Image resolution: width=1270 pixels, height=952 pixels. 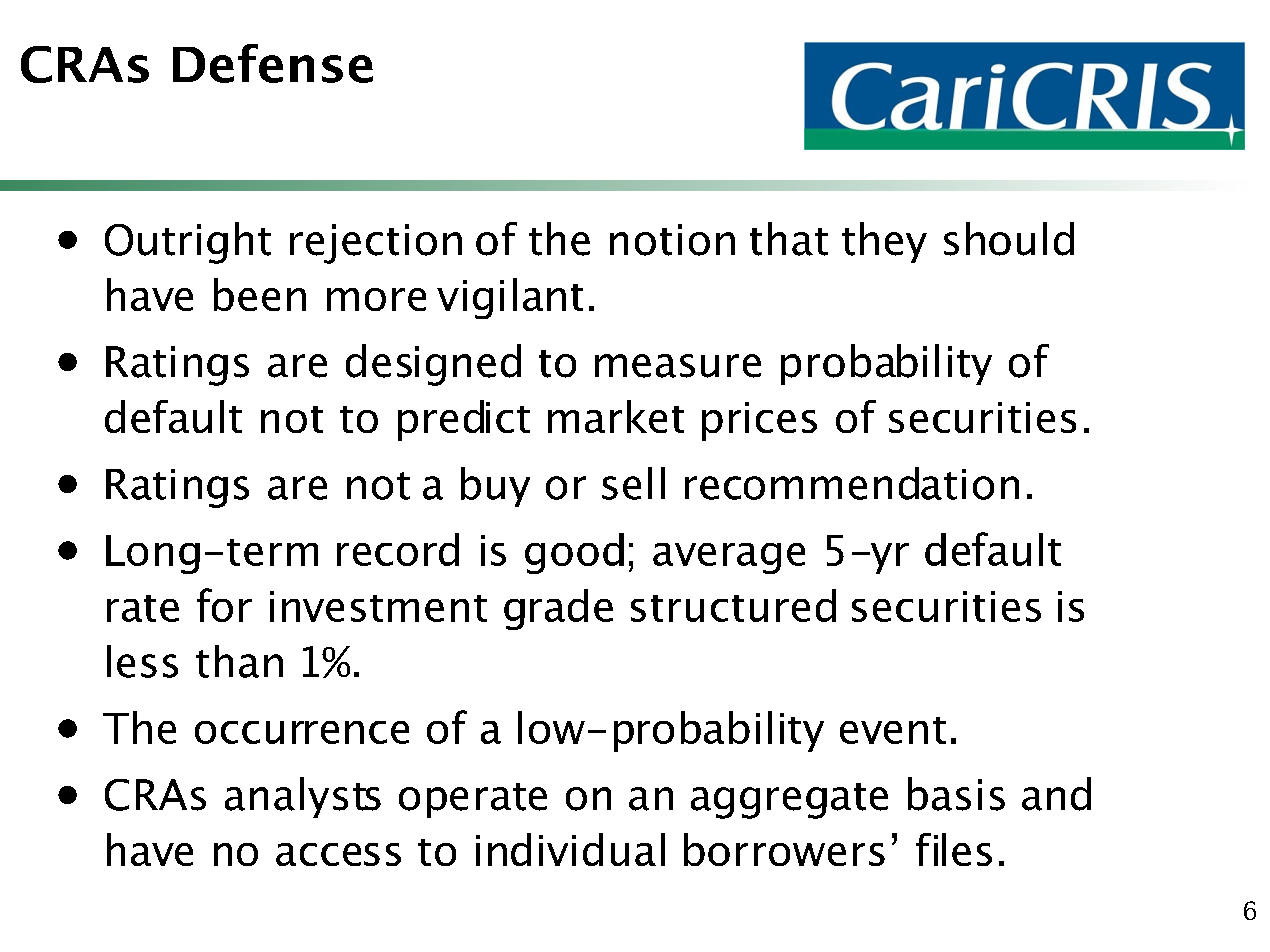 What do you see at coordinates (672, 240) in the document?
I see `notion` at bounding box center [672, 240].
